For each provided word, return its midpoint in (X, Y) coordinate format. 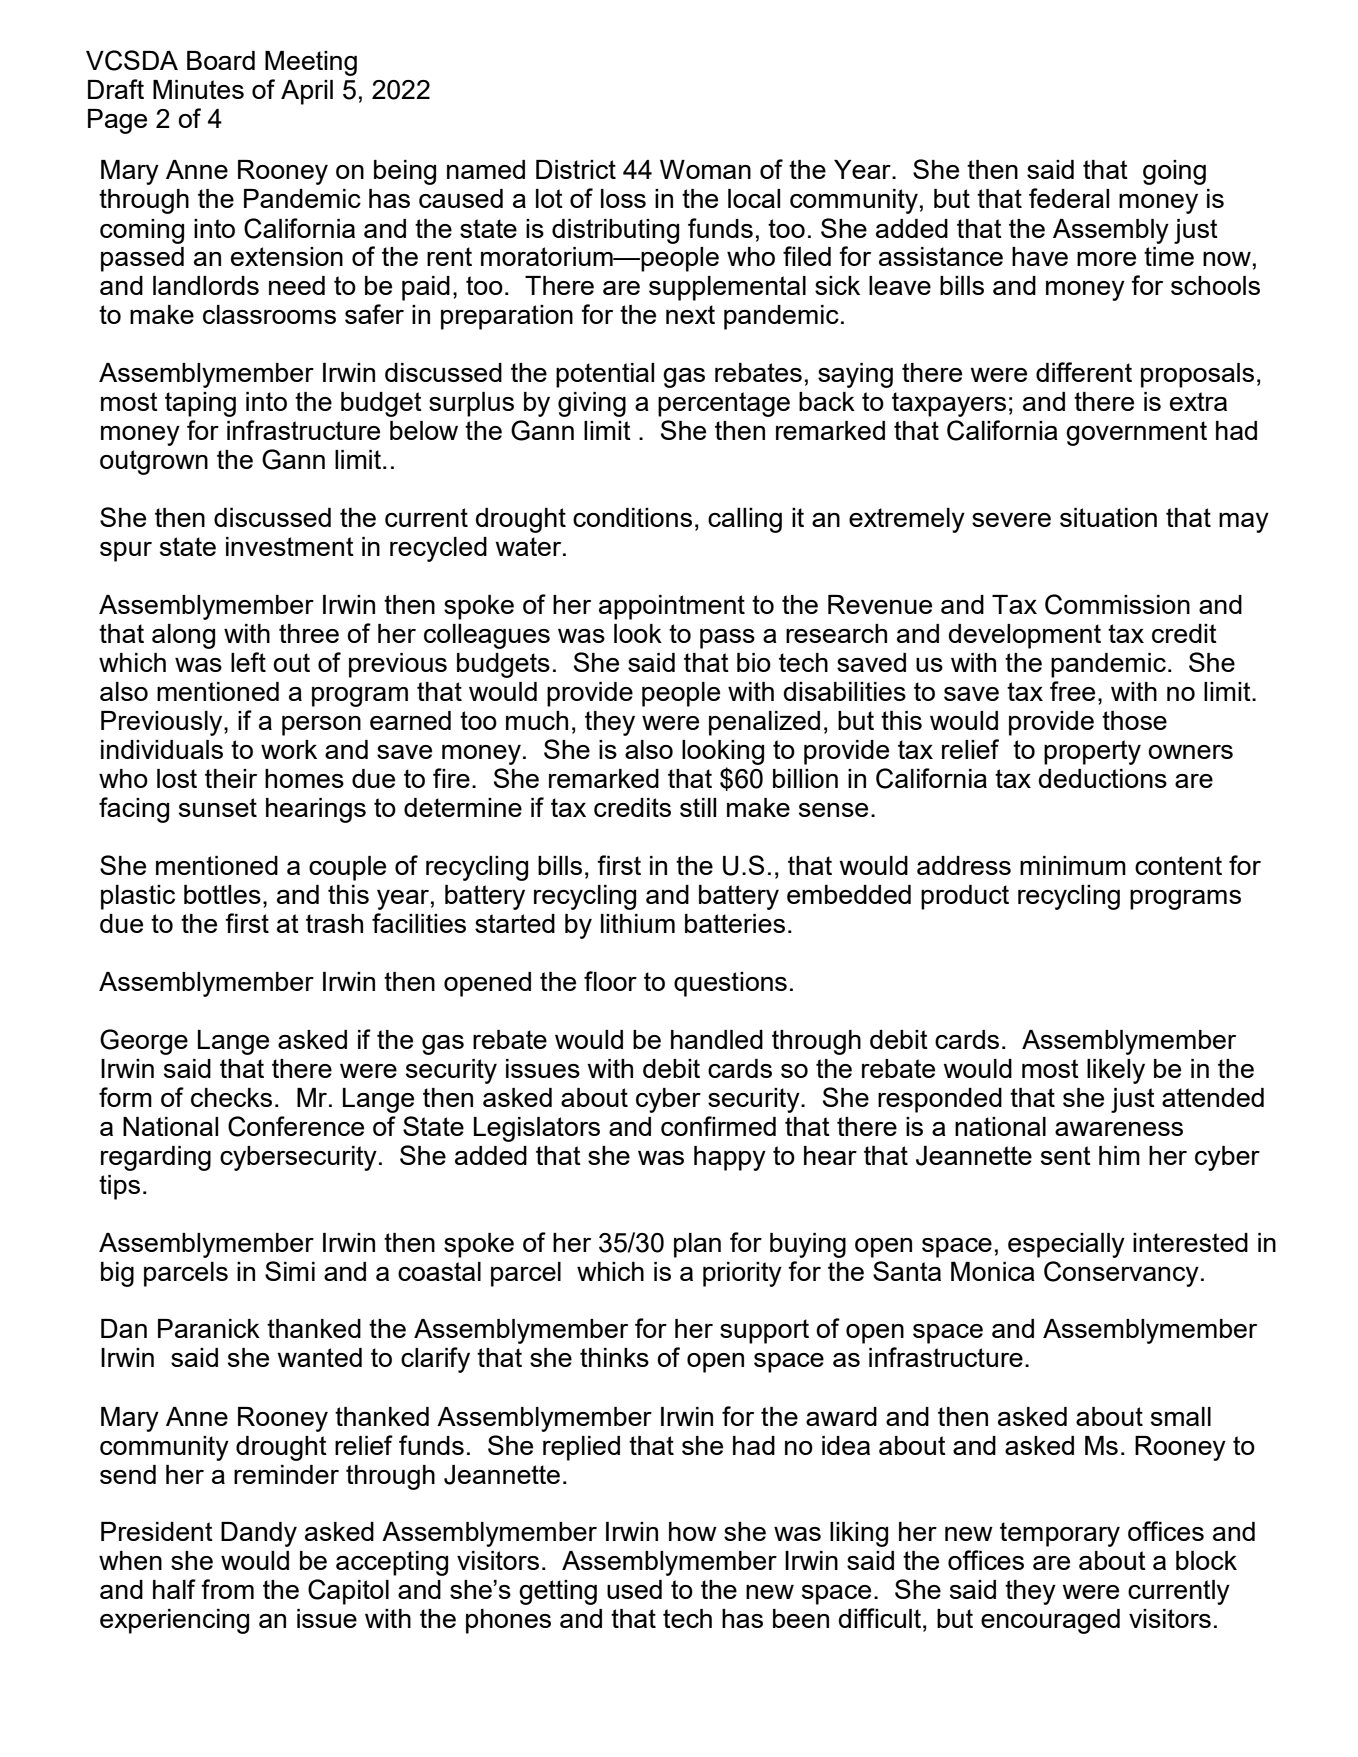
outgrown (154, 462)
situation (1108, 517)
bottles (222, 894)
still (698, 807)
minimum (1073, 865)
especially (1066, 1245)
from (227, 1589)
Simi (290, 1271)
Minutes (198, 89)
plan (697, 1245)
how (693, 1531)
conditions (632, 517)
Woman (705, 169)
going (1174, 172)
